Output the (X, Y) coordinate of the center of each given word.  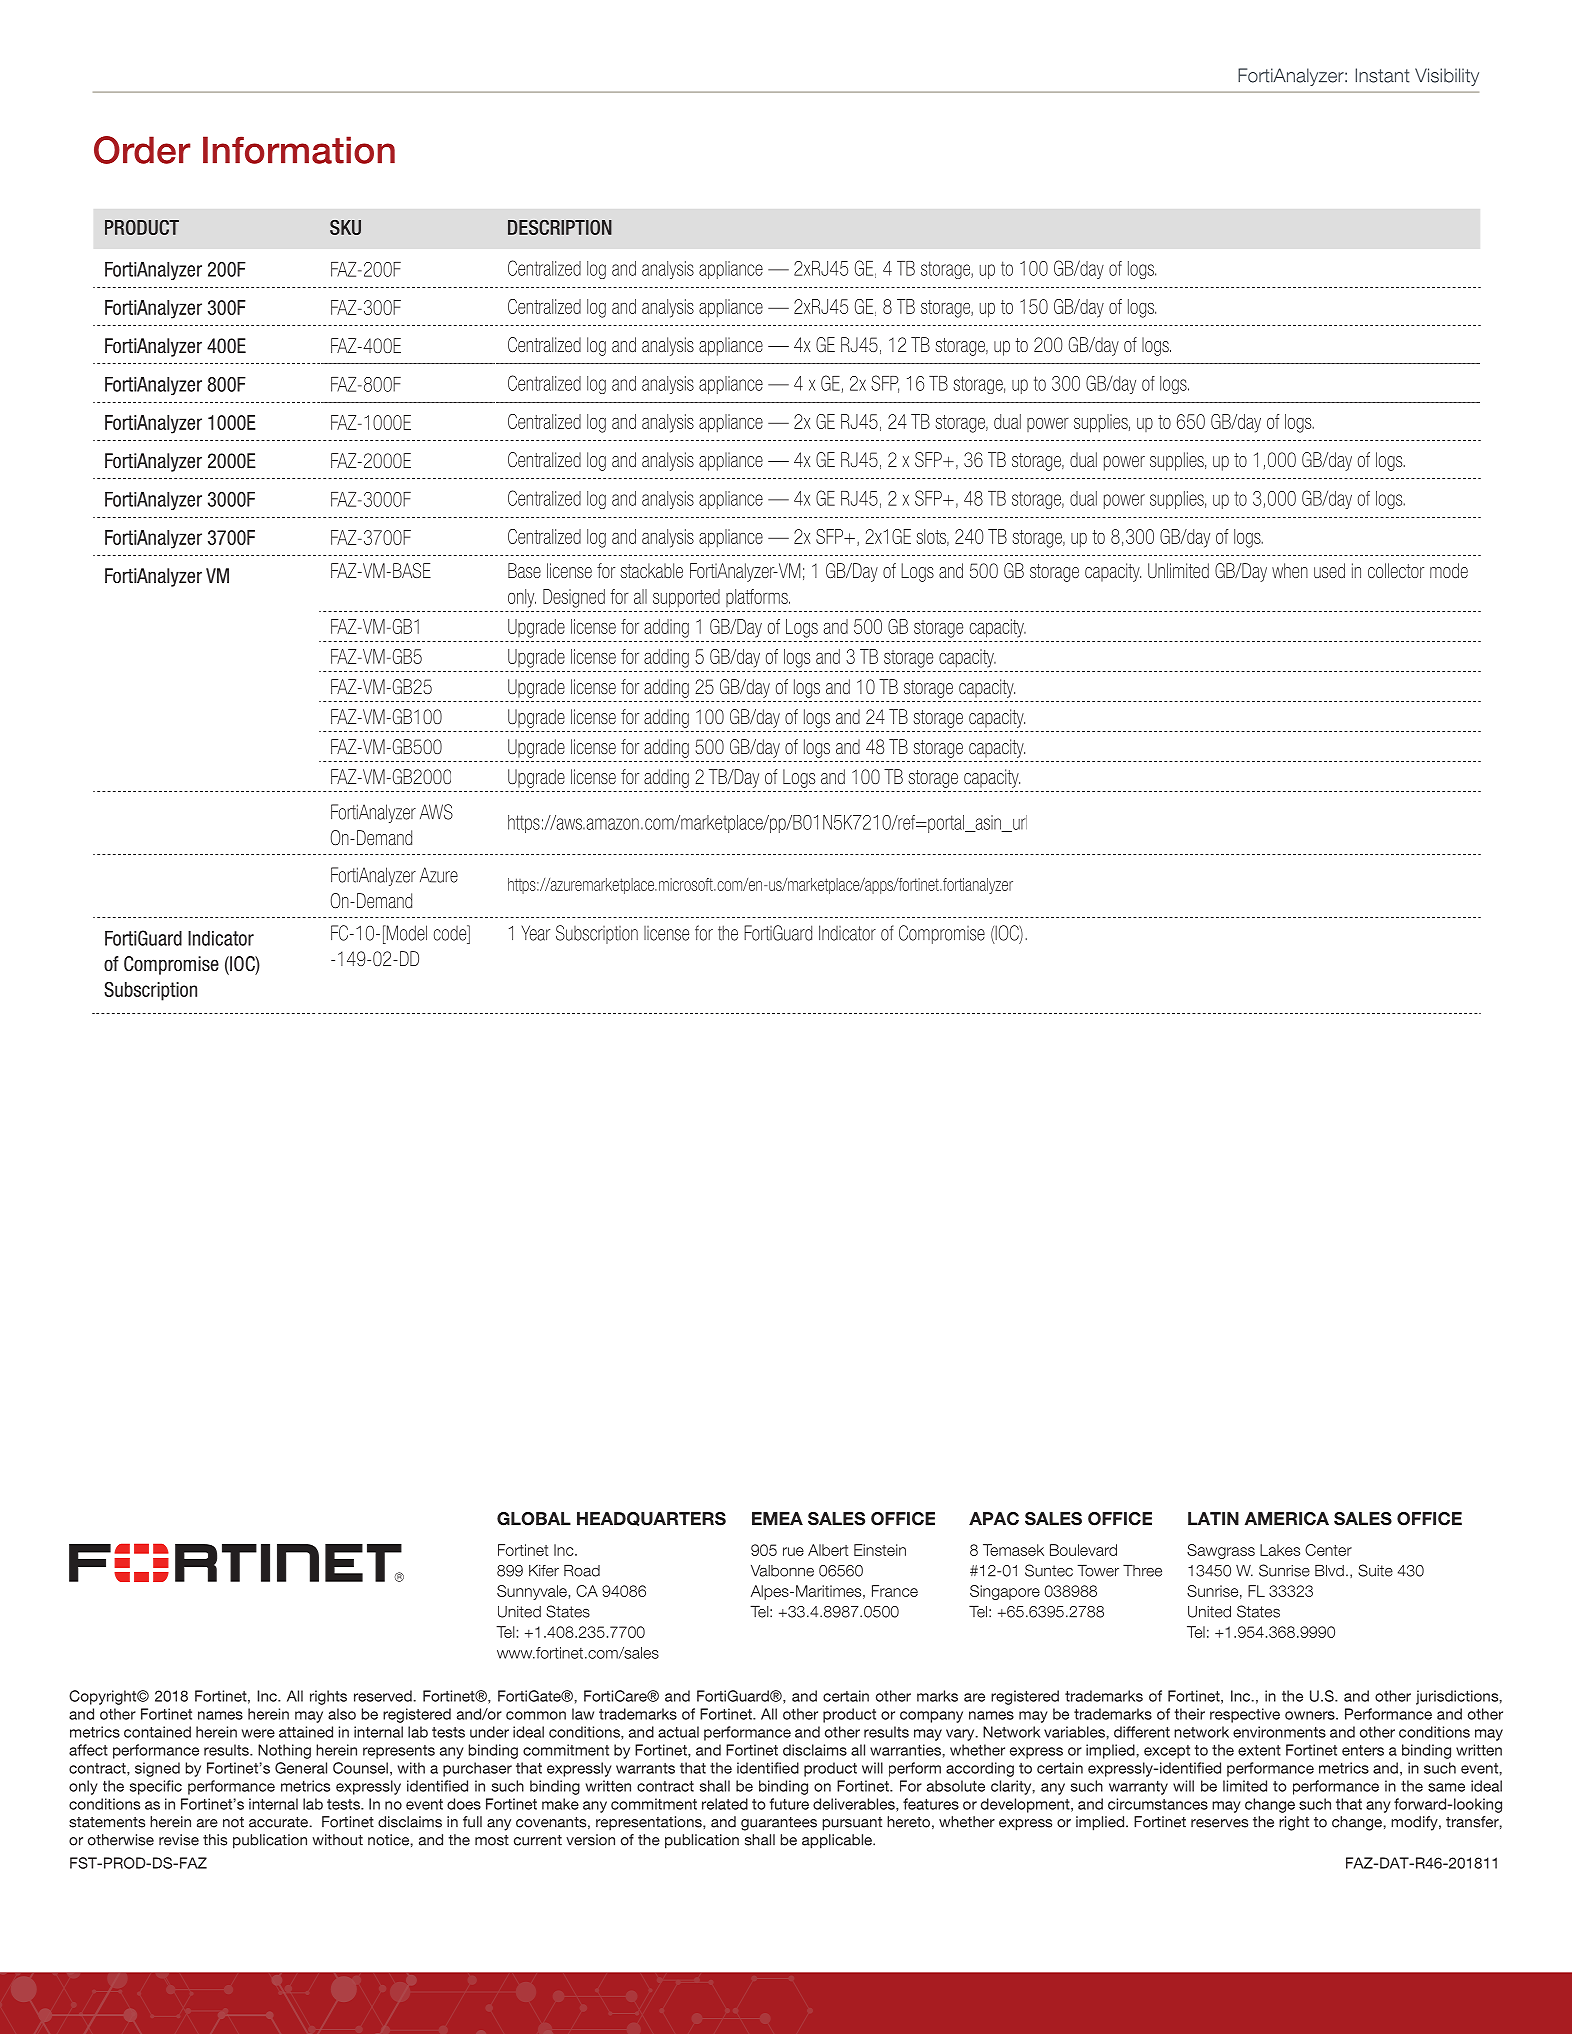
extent (1259, 1750)
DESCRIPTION (560, 227)
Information (299, 150)
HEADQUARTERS (651, 1519)
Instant (1382, 75)
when (1290, 570)
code (451, 933)
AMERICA (1287, 1519)
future (789, 1804)
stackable (651, 570)
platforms (758, 598)
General (301, 1768)
